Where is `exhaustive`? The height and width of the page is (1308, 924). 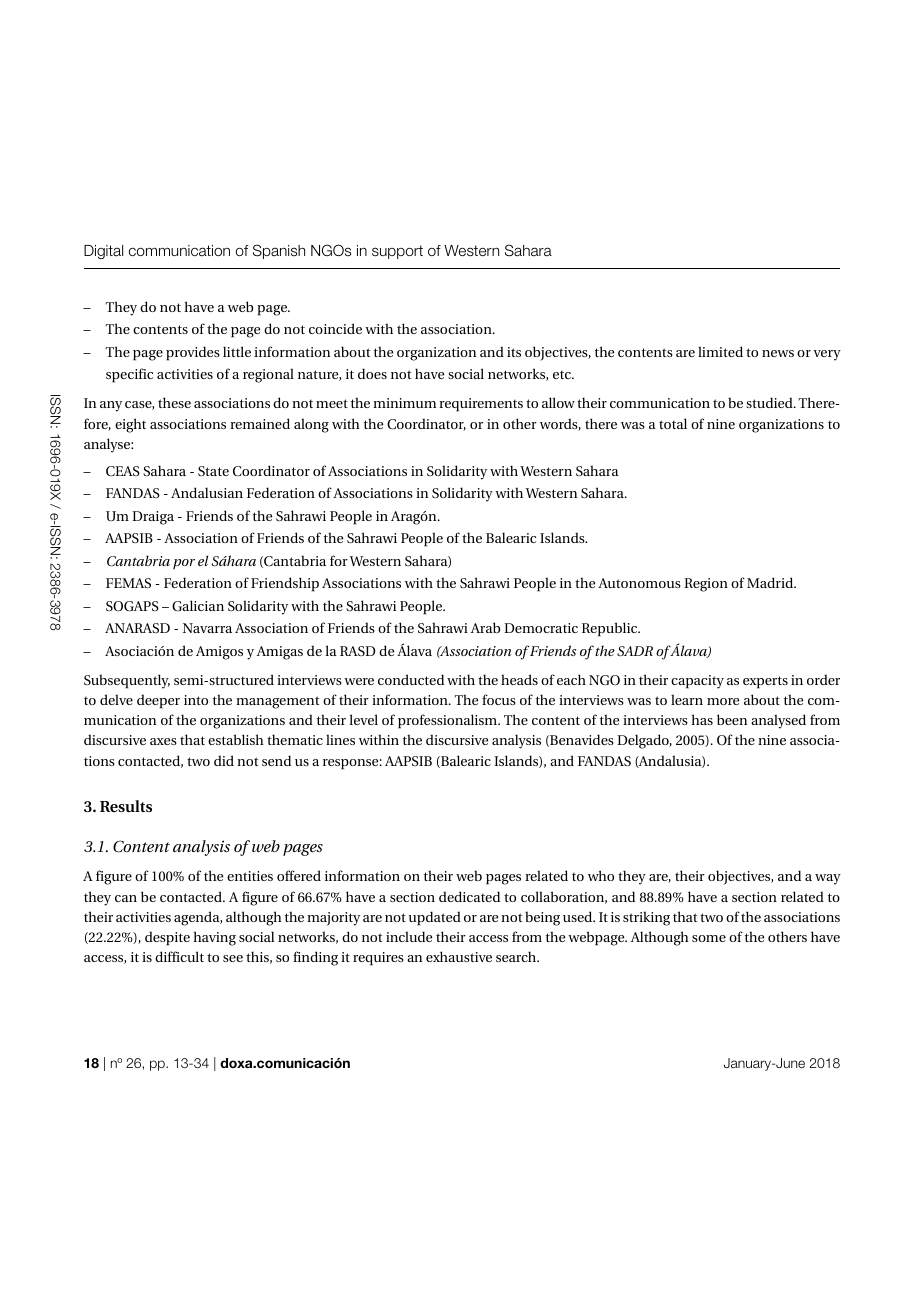 exhaustive is located at coordinates (459, 956).
